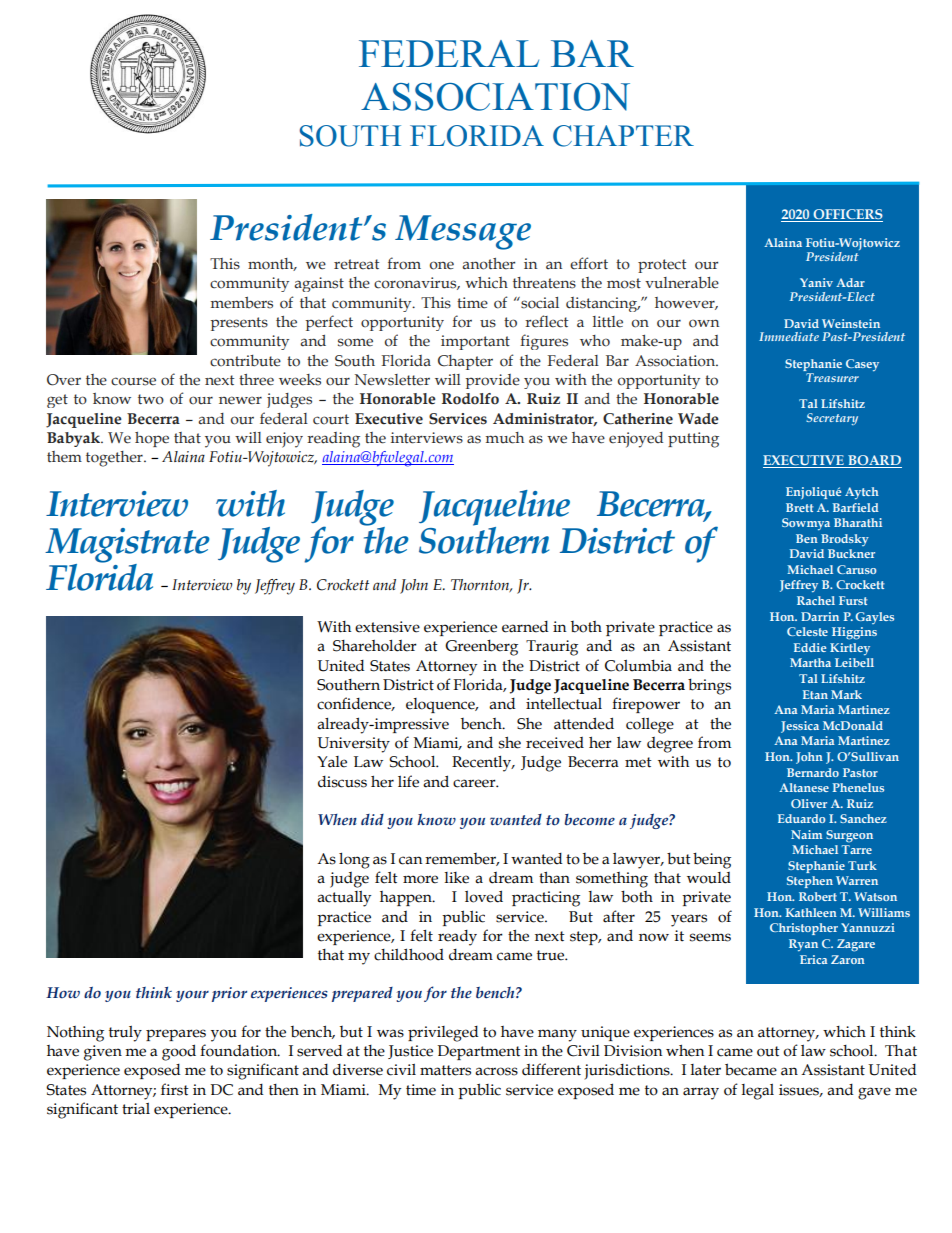 This screenshot has height=1233, width=952. I want to click on Rachel, so click(816, 600).
